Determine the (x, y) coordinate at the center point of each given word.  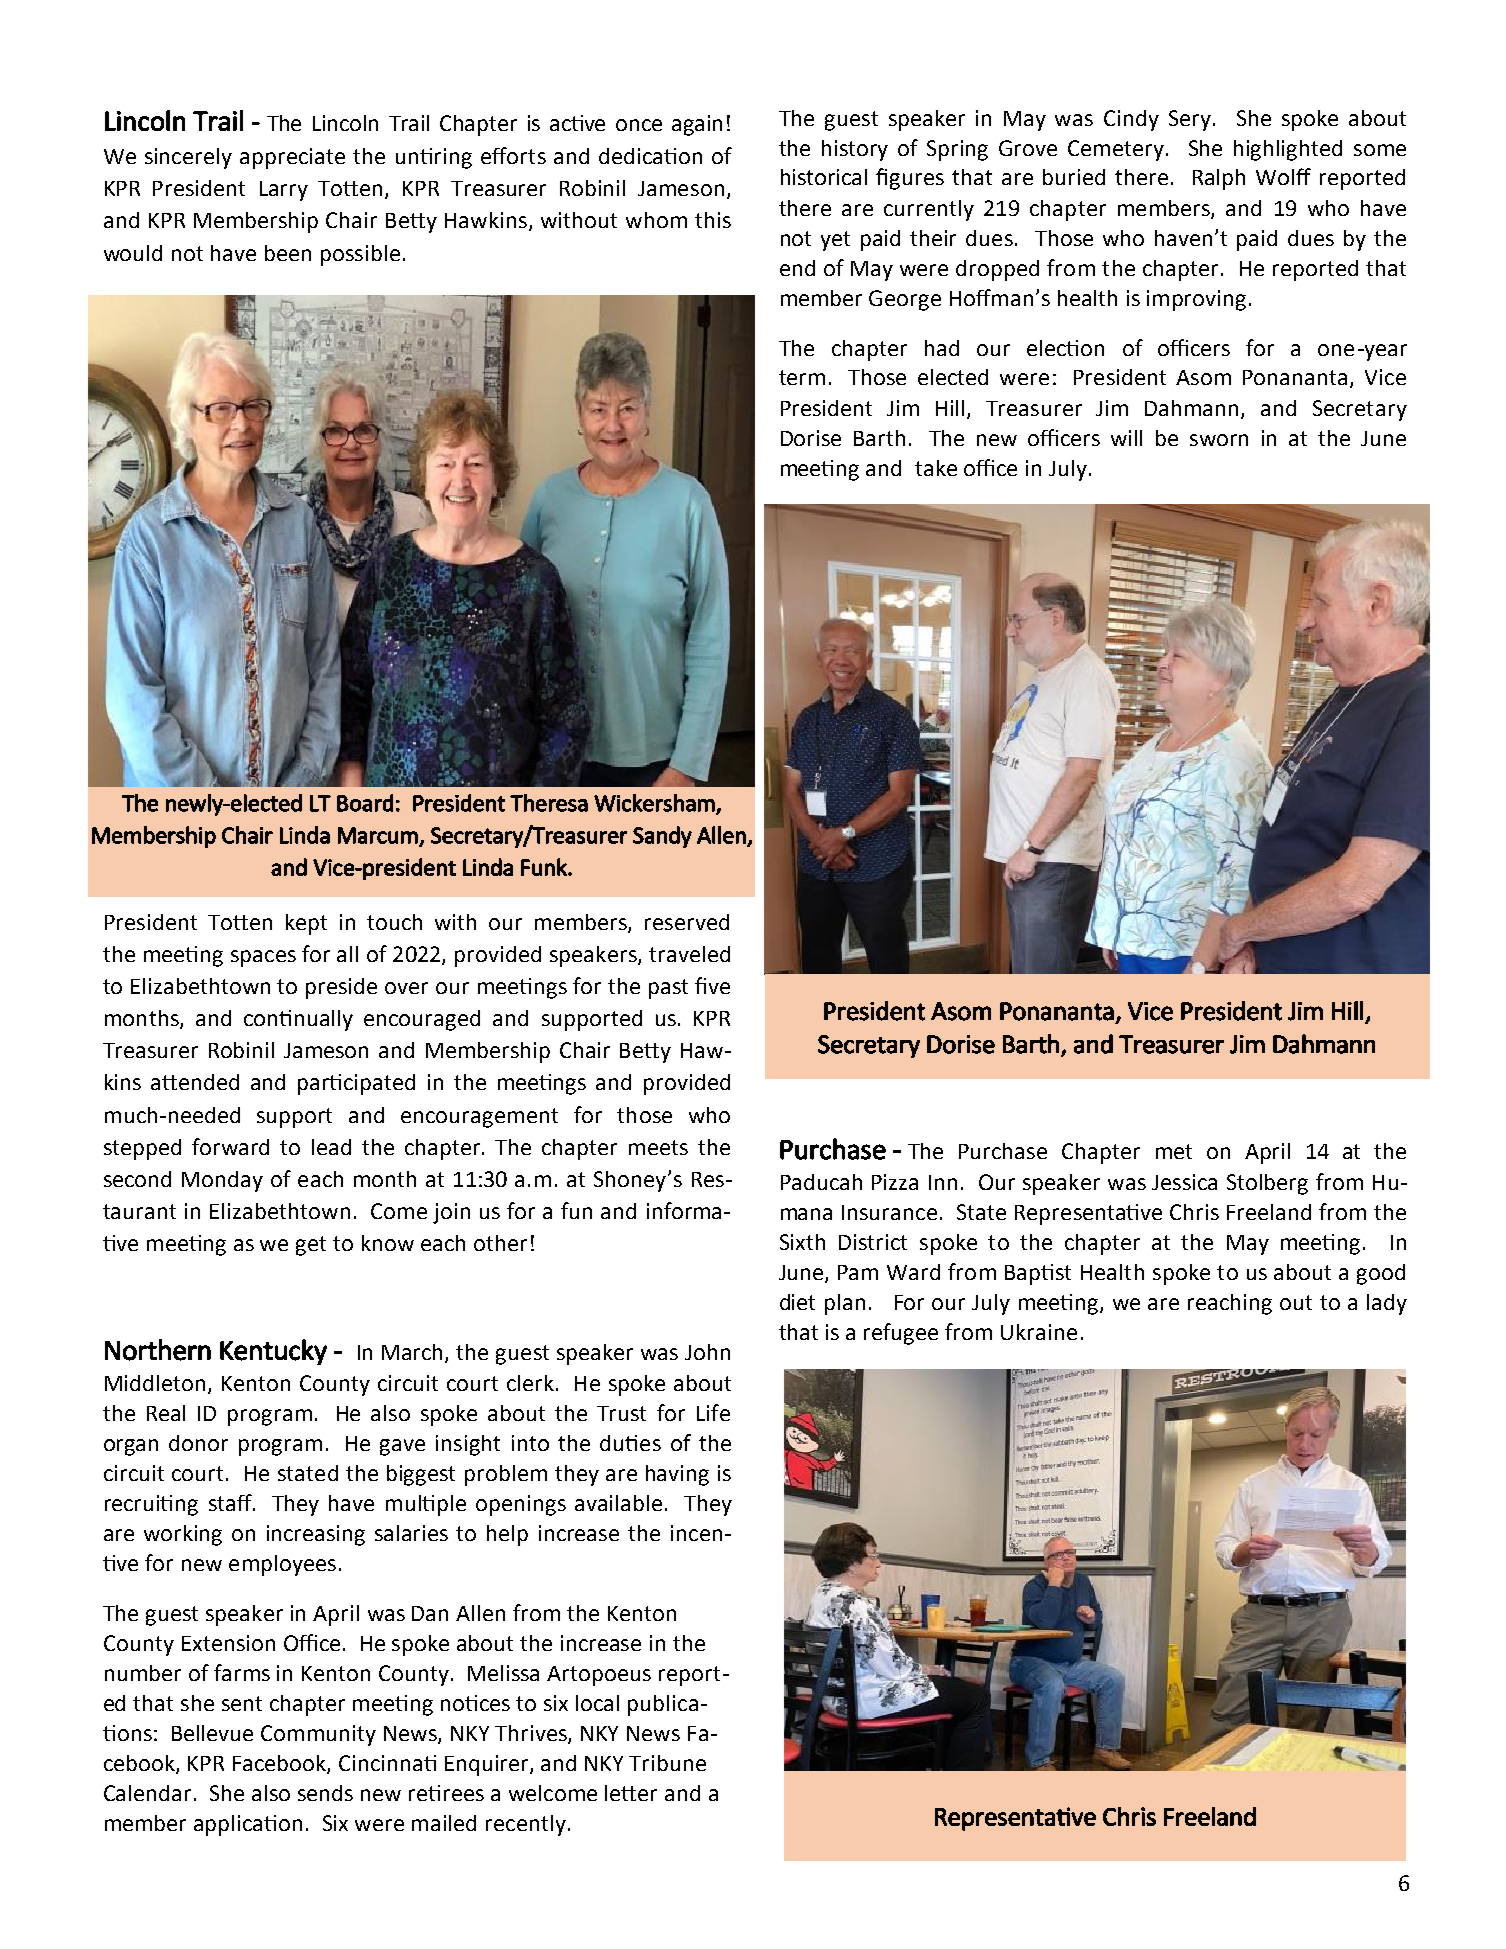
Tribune (667, 1763)
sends (325, 1793)
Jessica (1184, 1182)
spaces (263, 958)
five (712, 985)
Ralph (1219, 179)
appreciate (292, 158)
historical (824, 177)
